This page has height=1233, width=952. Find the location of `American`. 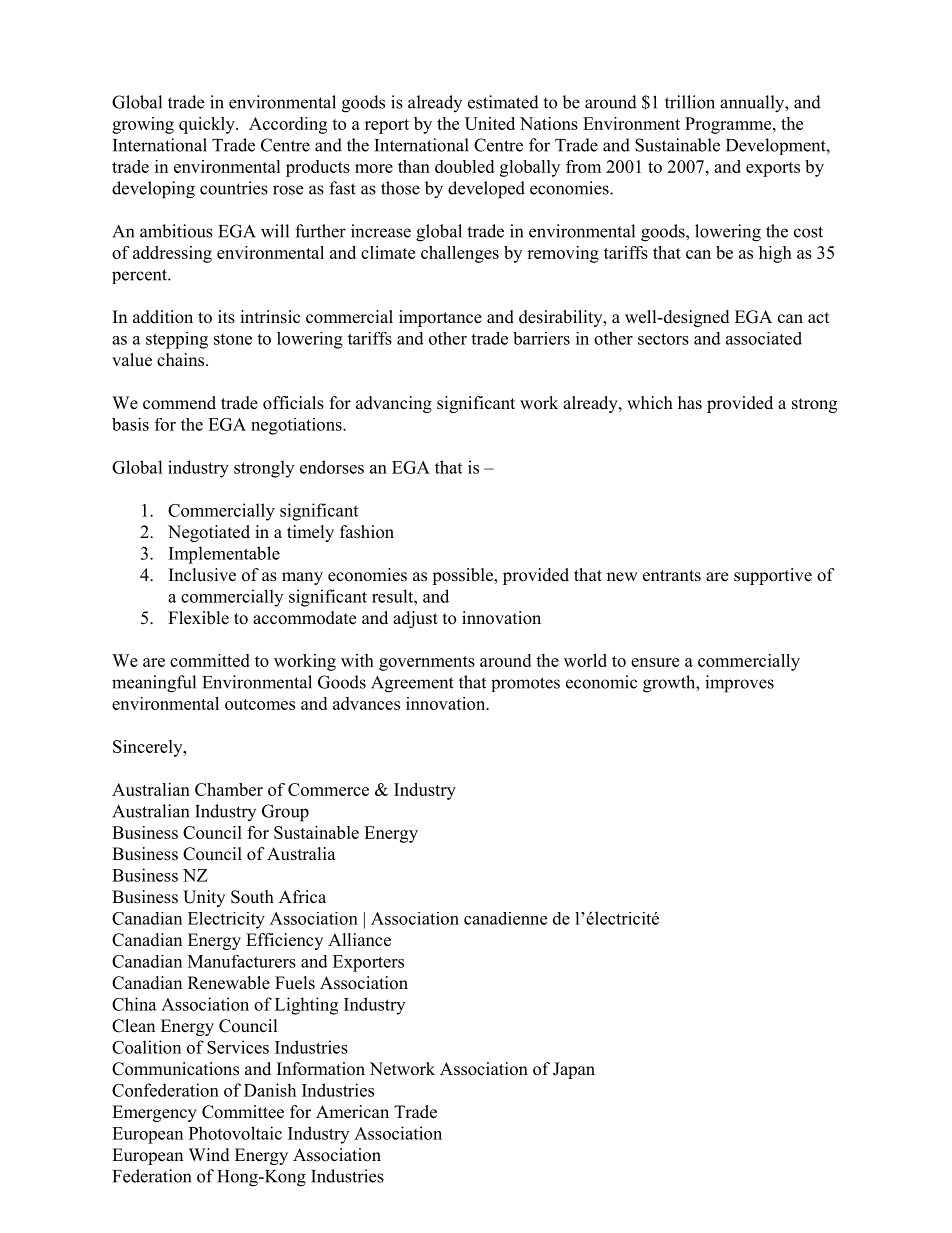

American is located at coordinates (352, 1112).
